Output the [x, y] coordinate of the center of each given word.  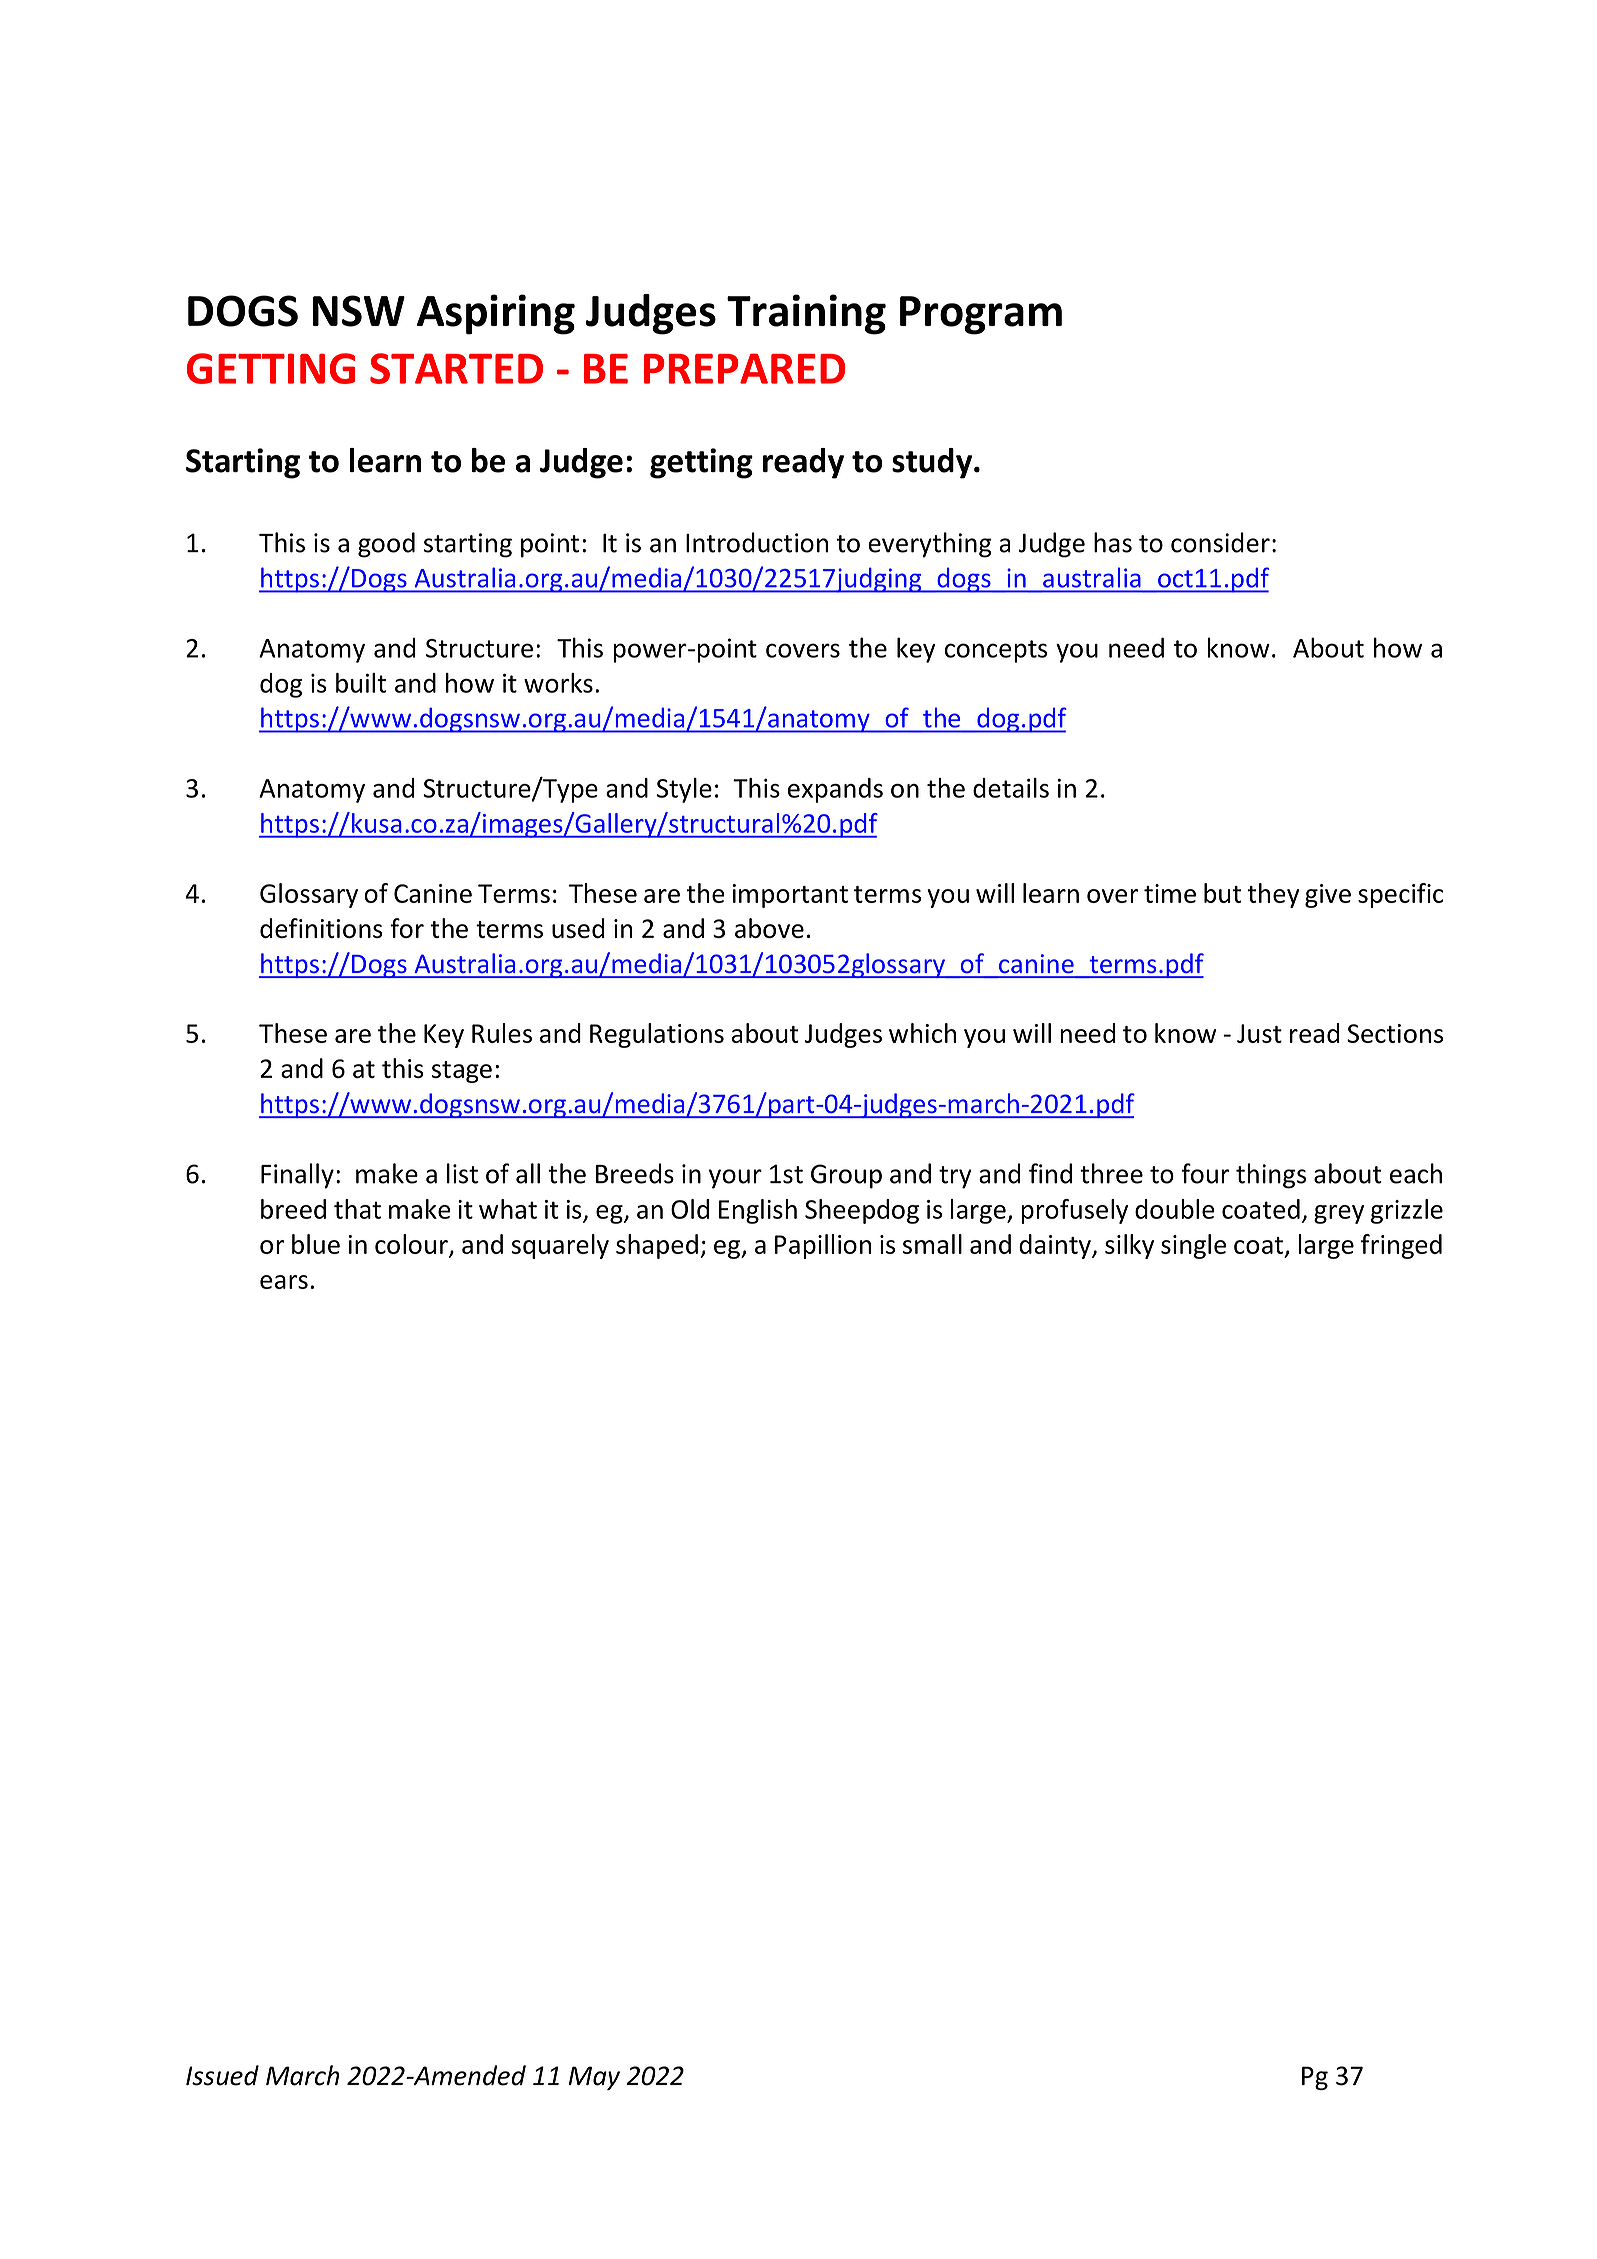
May [594, 2078]
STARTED [456, 368]
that [357, 1209]
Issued [222, 2075]
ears [284, 1282]
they [1273, 895]
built [361, 683]
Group [846, 1176]
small [932, 1244]
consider [1220, 542]
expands [835, 790]
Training [806, 314]
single [1193, 1246]
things [1271, 1176]
